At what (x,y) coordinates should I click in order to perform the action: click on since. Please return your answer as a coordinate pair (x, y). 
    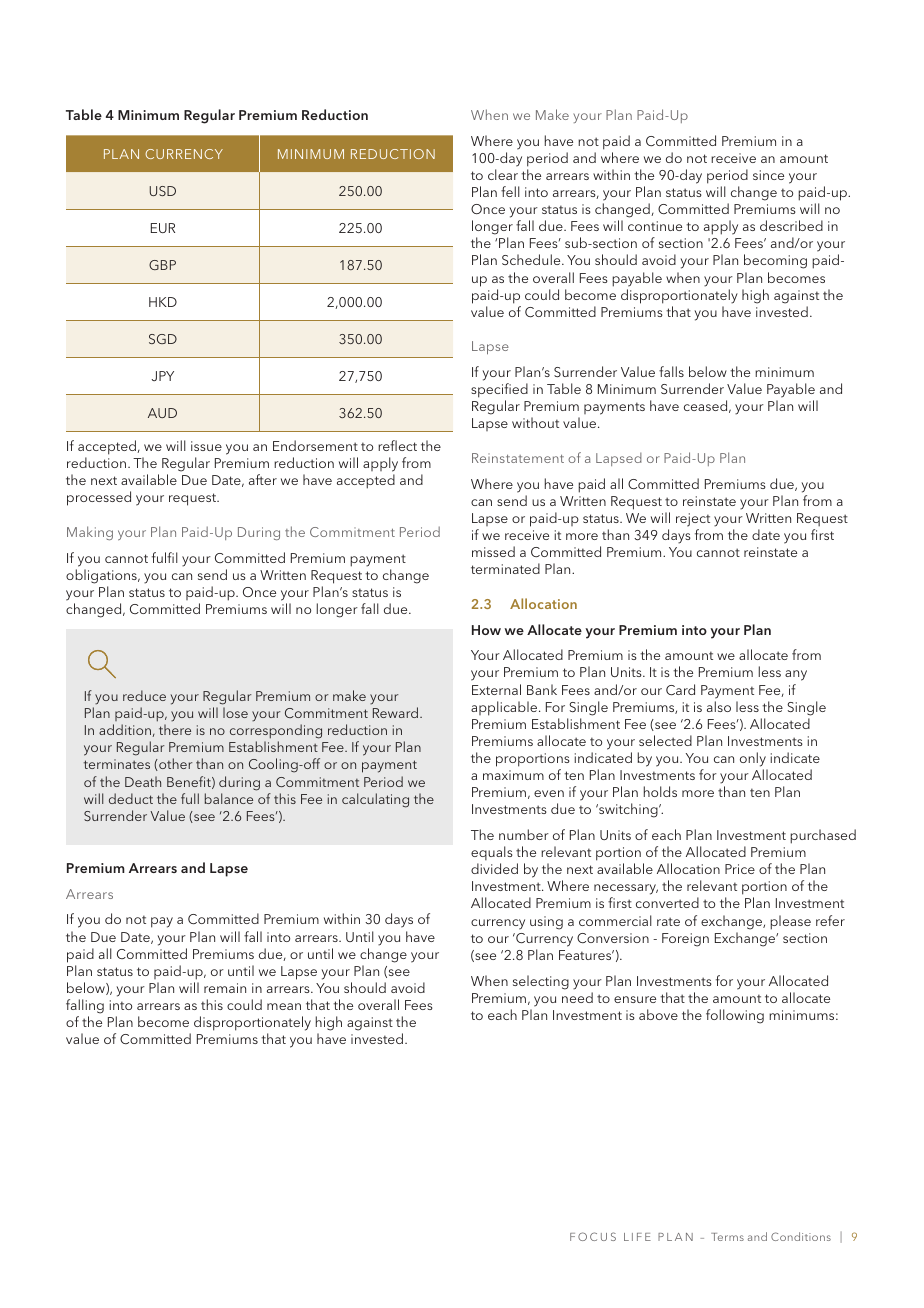
    Looking at the image, I should click on (768, 175).
